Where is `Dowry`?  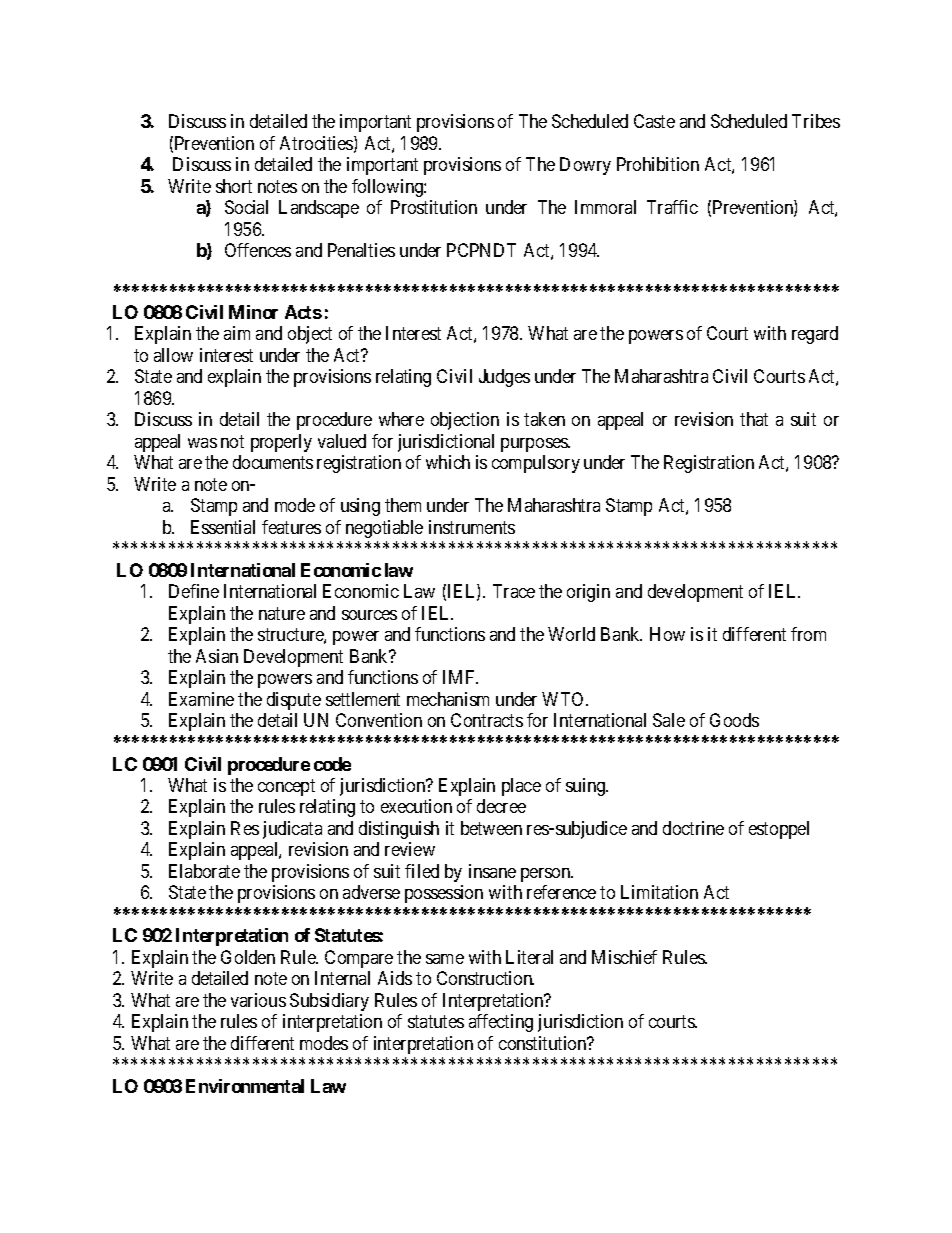 Dowry is located at coordinates (585, 166).
